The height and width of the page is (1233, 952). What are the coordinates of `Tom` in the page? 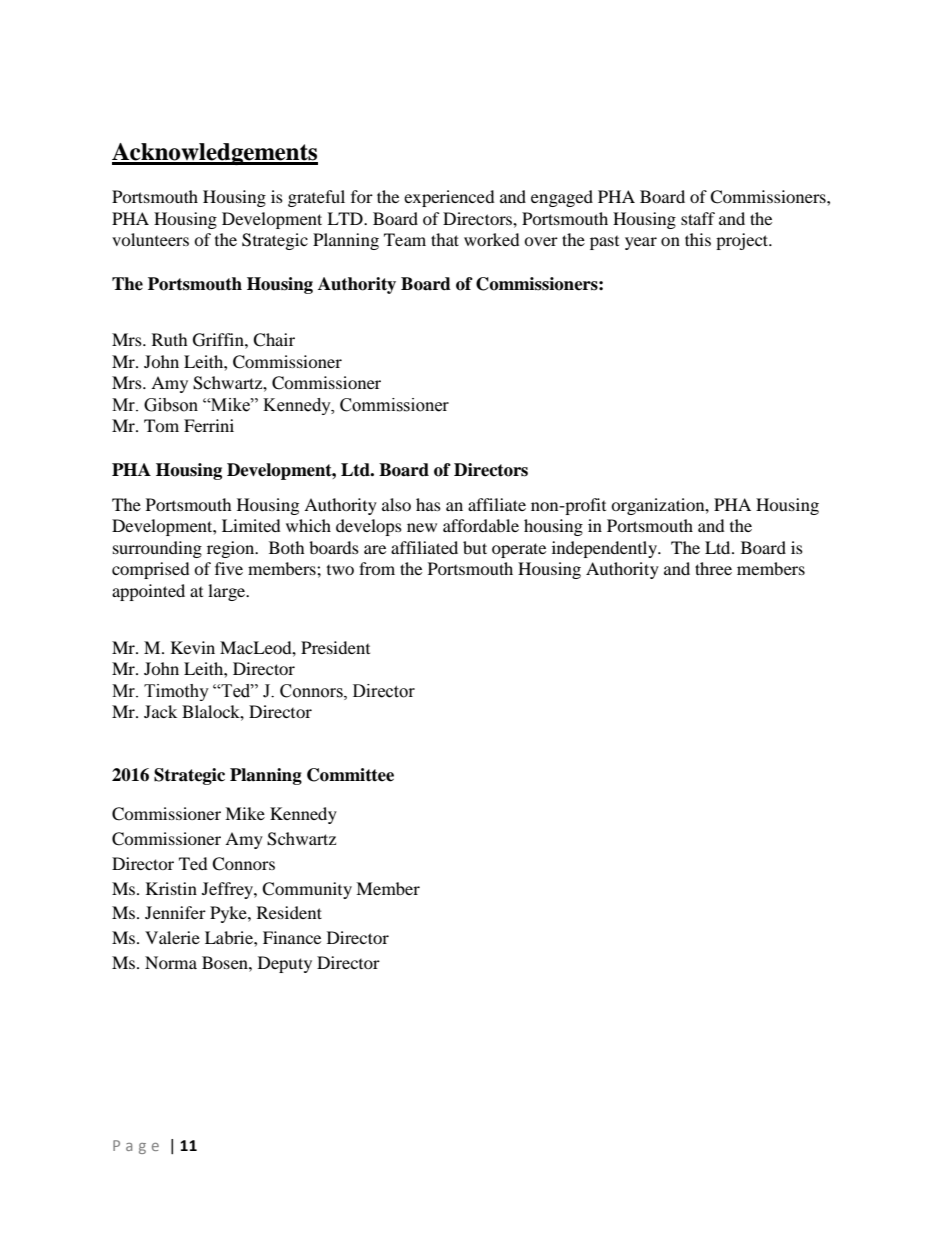 It's located at (161, 425).
